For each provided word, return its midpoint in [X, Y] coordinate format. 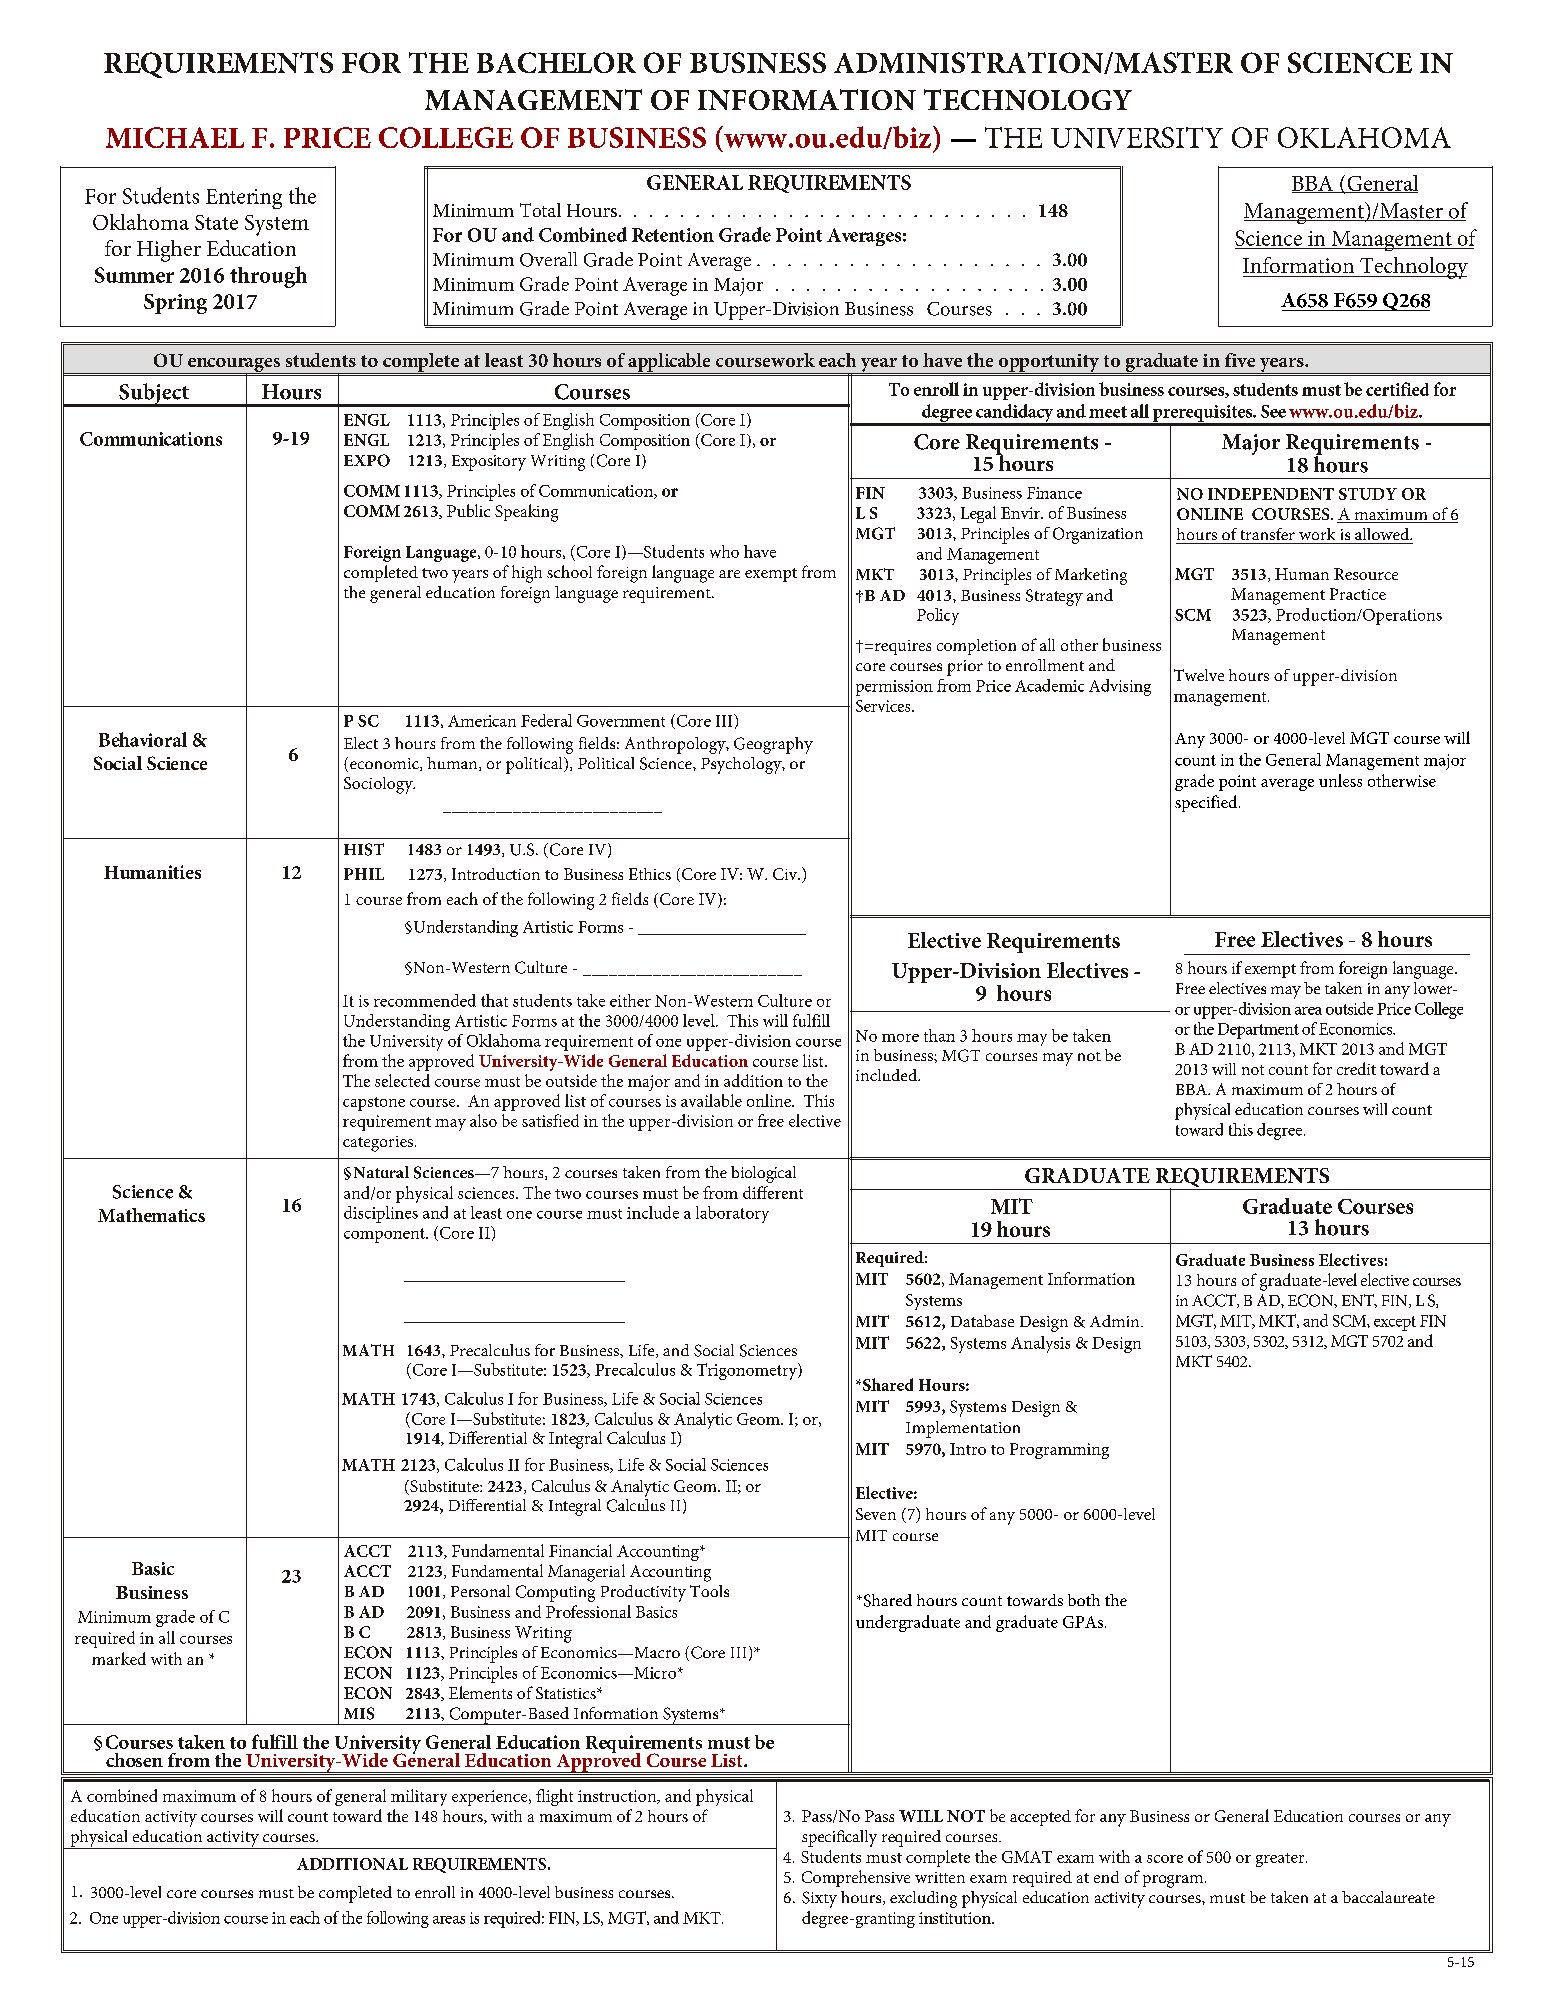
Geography [773, 745]
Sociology [379, 785]
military [419, 1797]
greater [1281, 1860]
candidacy [1015, 414]
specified [1207, 803]
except [1395, 1323]
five [1240, 360]
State [216, 222]
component [385, 1235]
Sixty [819, 1899]
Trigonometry [748, 1371]
